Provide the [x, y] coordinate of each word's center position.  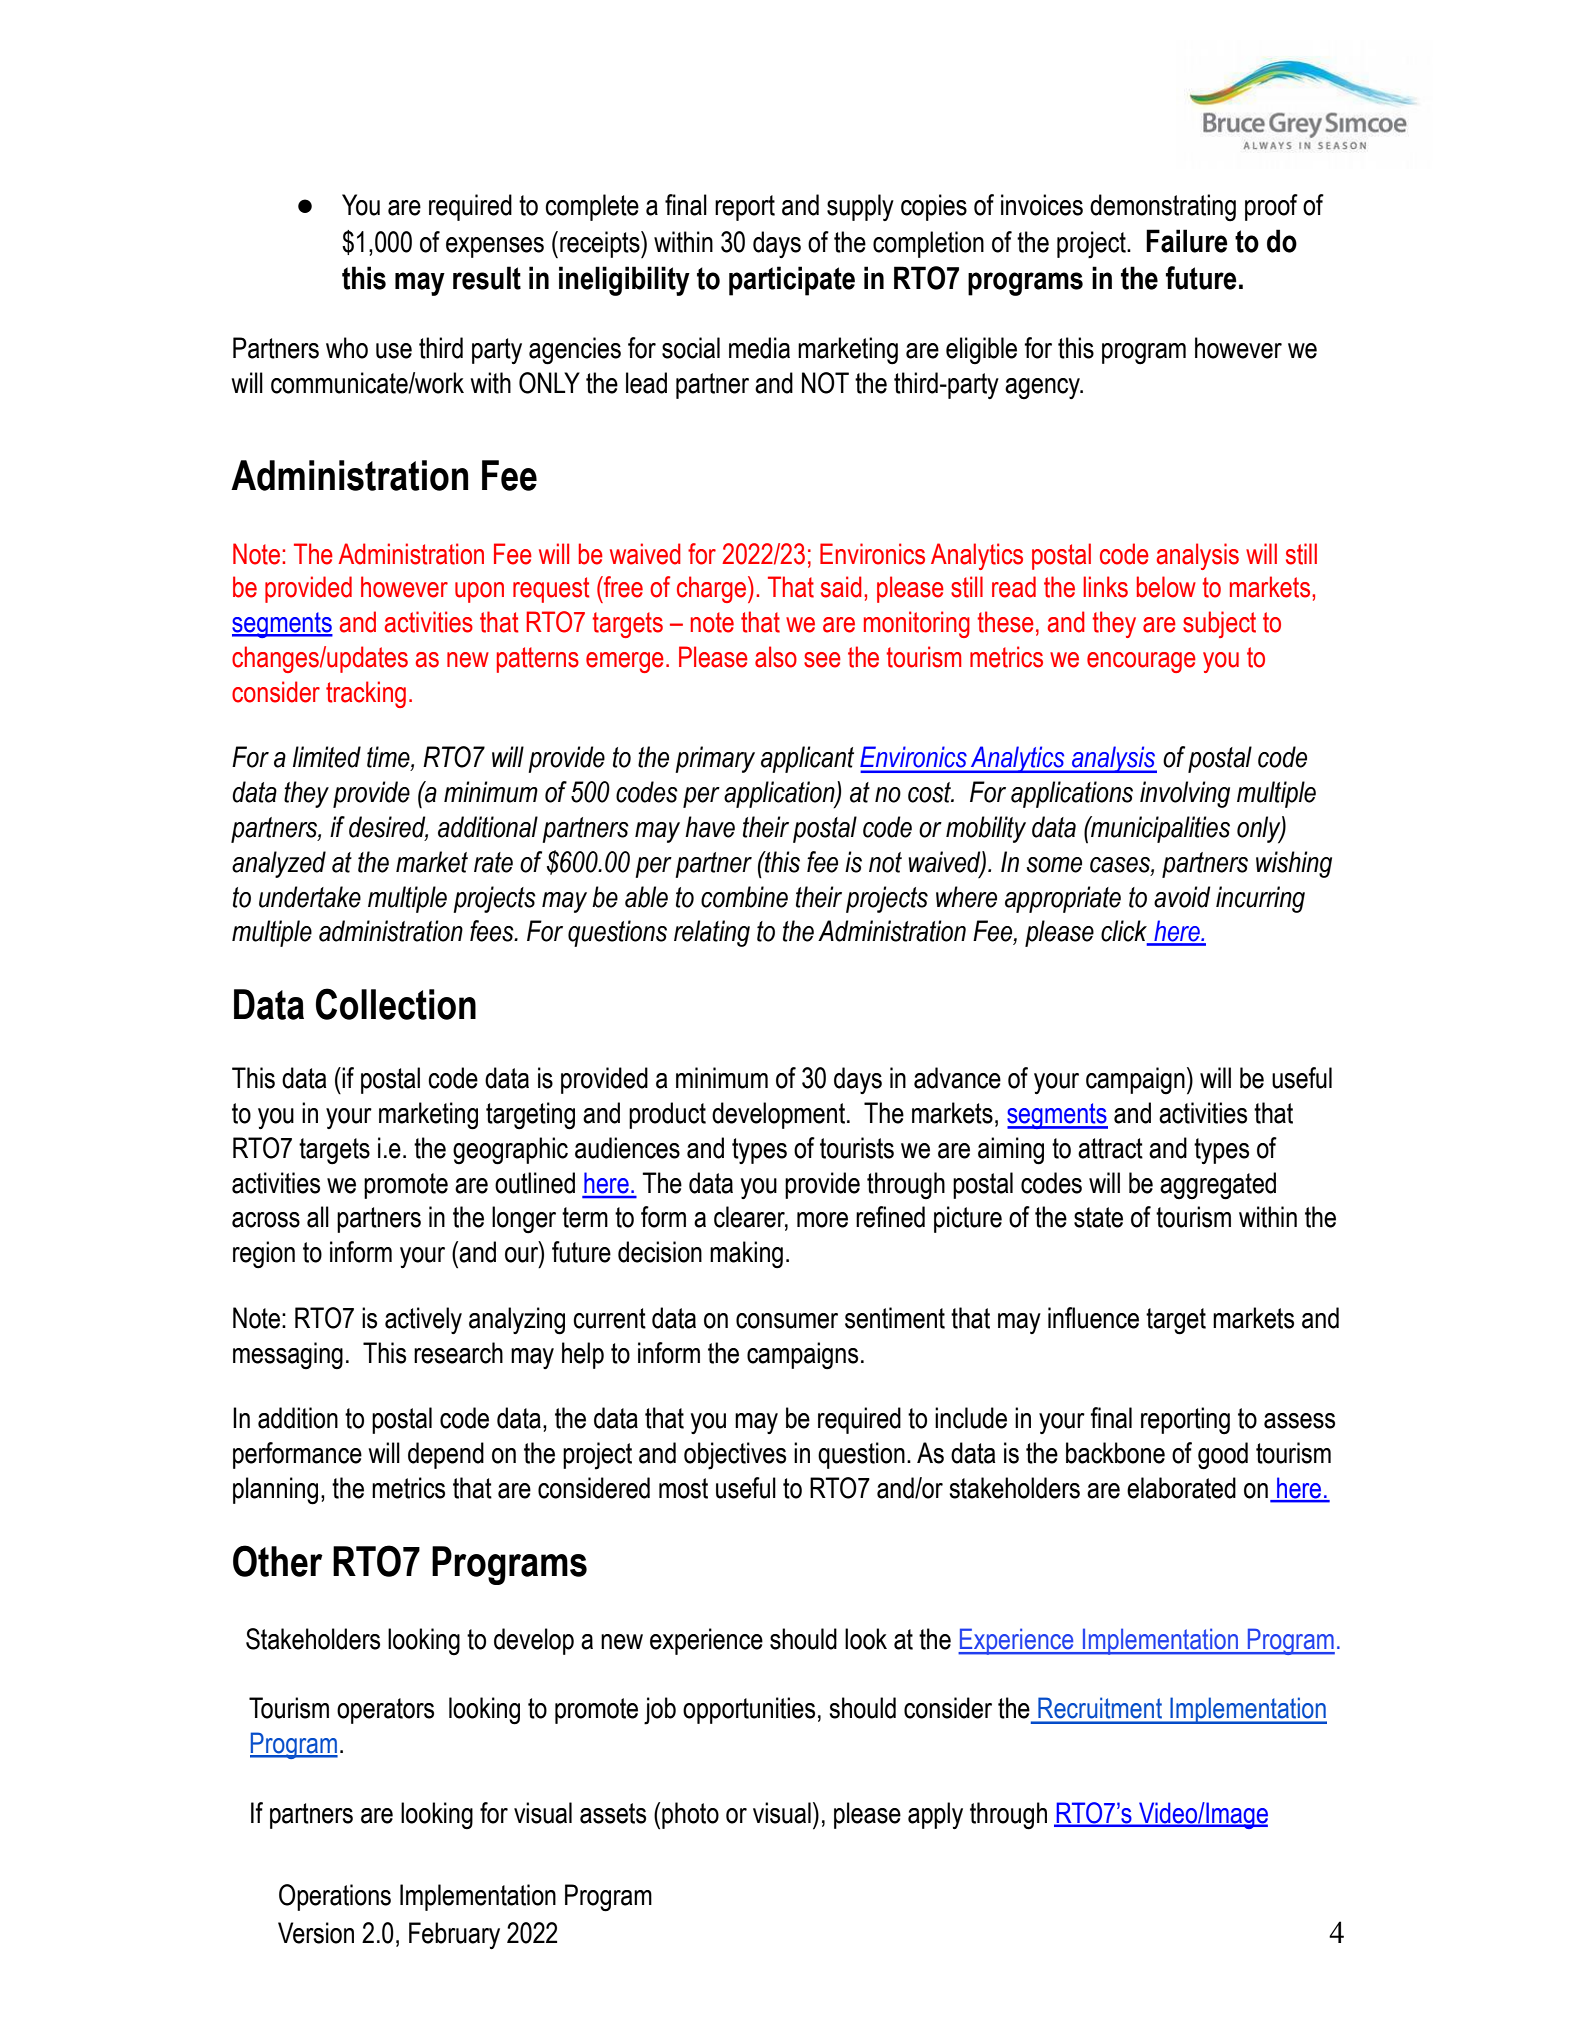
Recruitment [1100, 1708]
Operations [335, 1897]
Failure [1187, 241]
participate [792, 281]
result [487, 278]
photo [690, 1815]
